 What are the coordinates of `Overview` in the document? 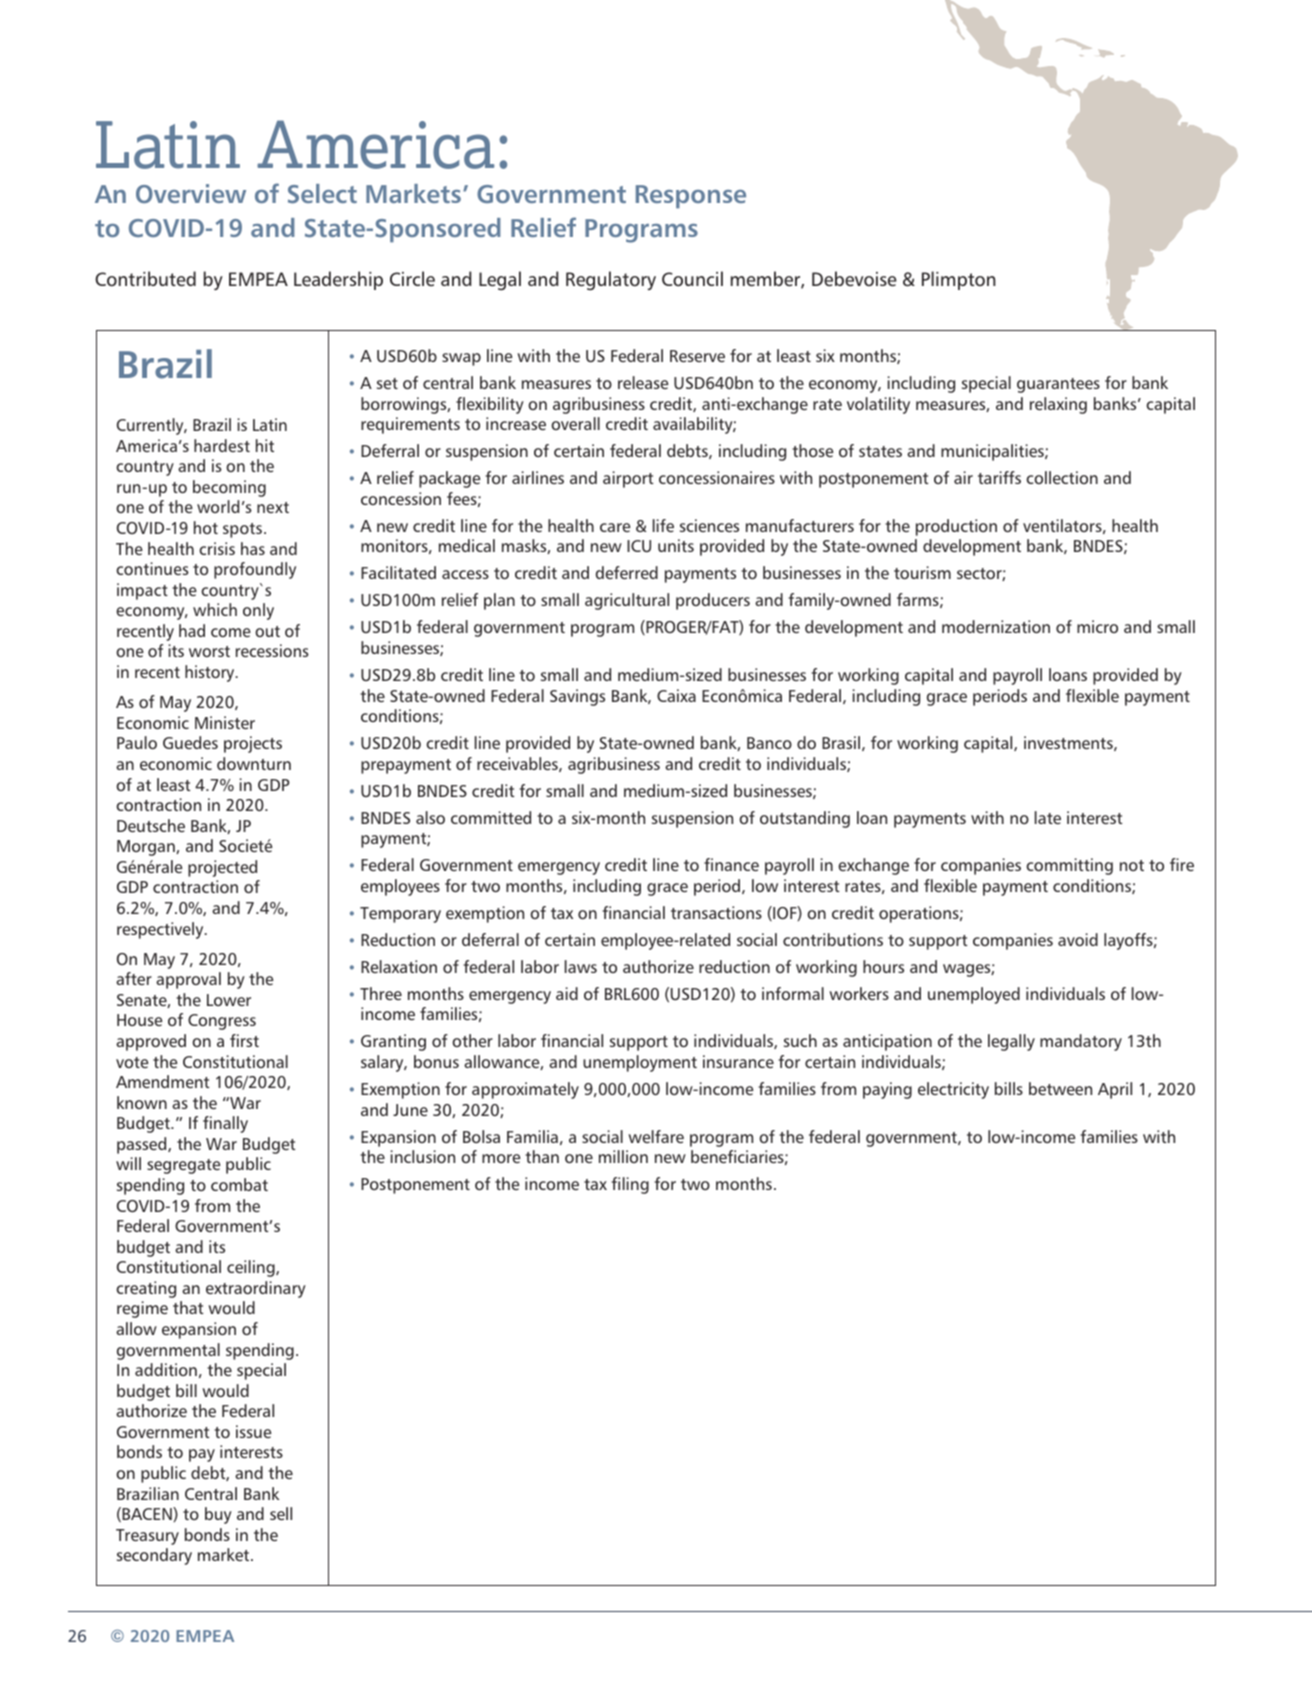 It's located at (191, 193).
